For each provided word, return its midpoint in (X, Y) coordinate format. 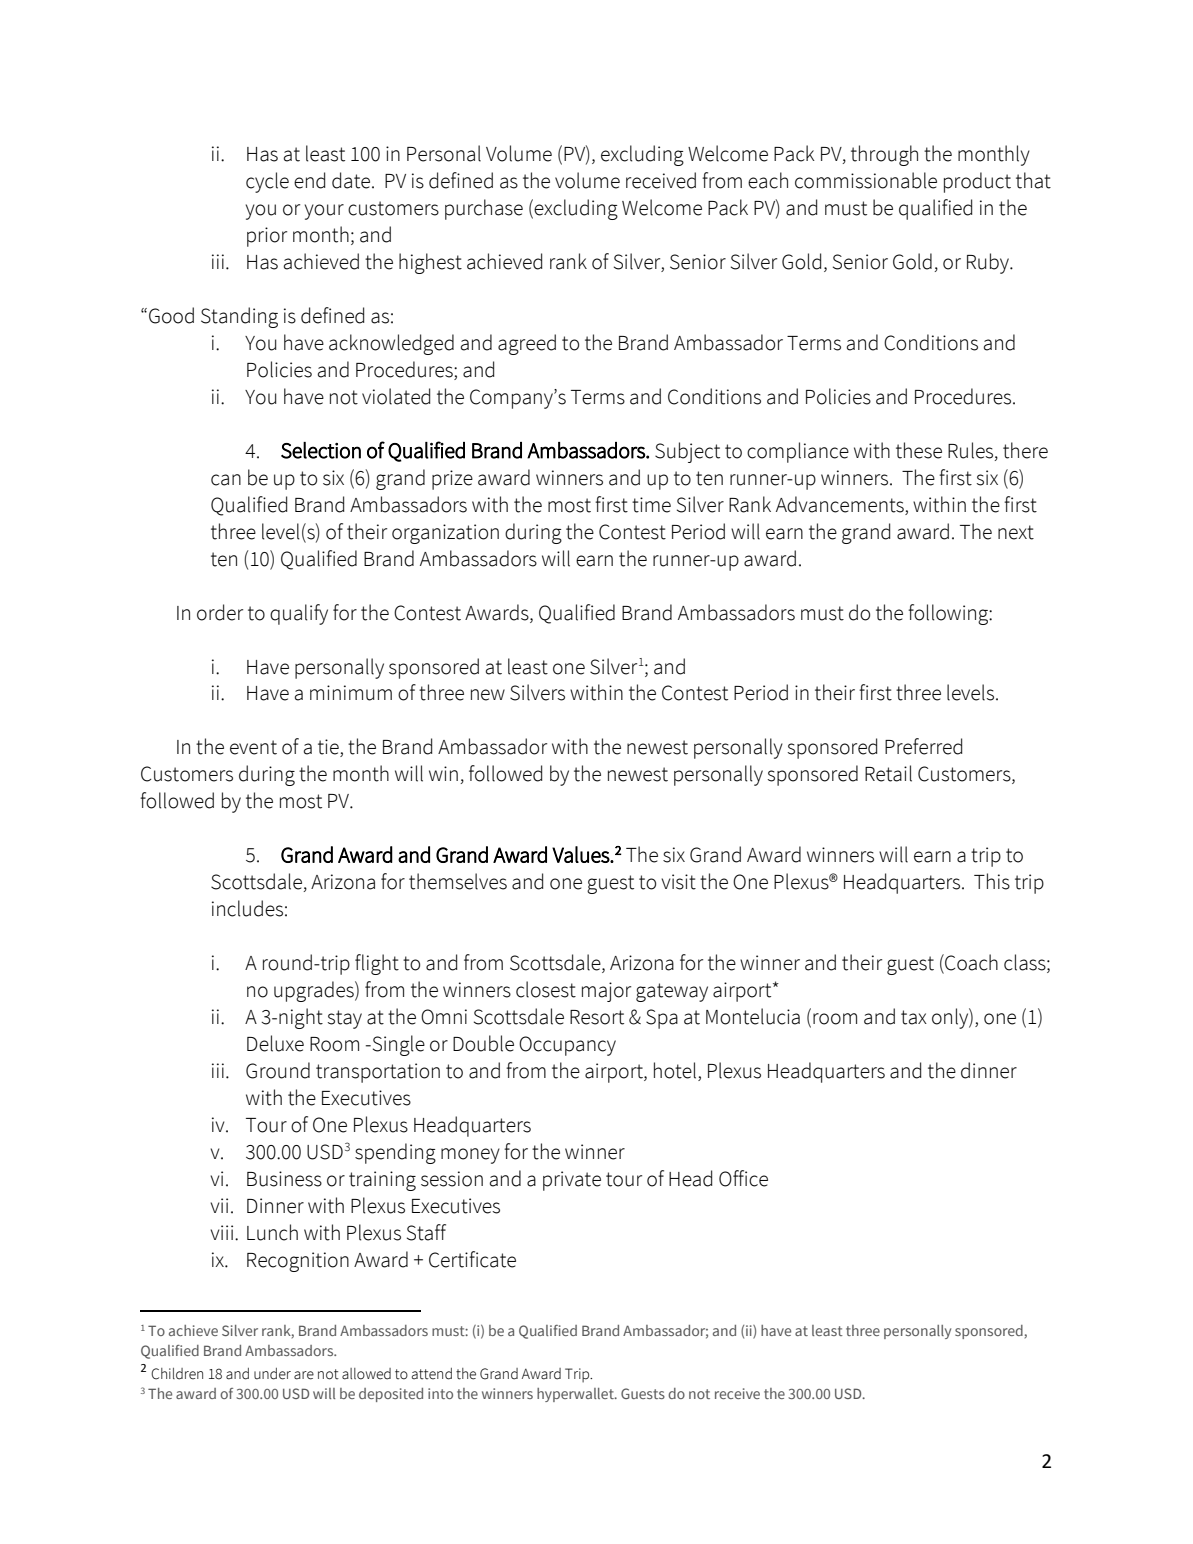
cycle (267, 182)
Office (743, 1178)
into (440, 1393)
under (272, 1374)
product (977, 182)
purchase (484, 209)
